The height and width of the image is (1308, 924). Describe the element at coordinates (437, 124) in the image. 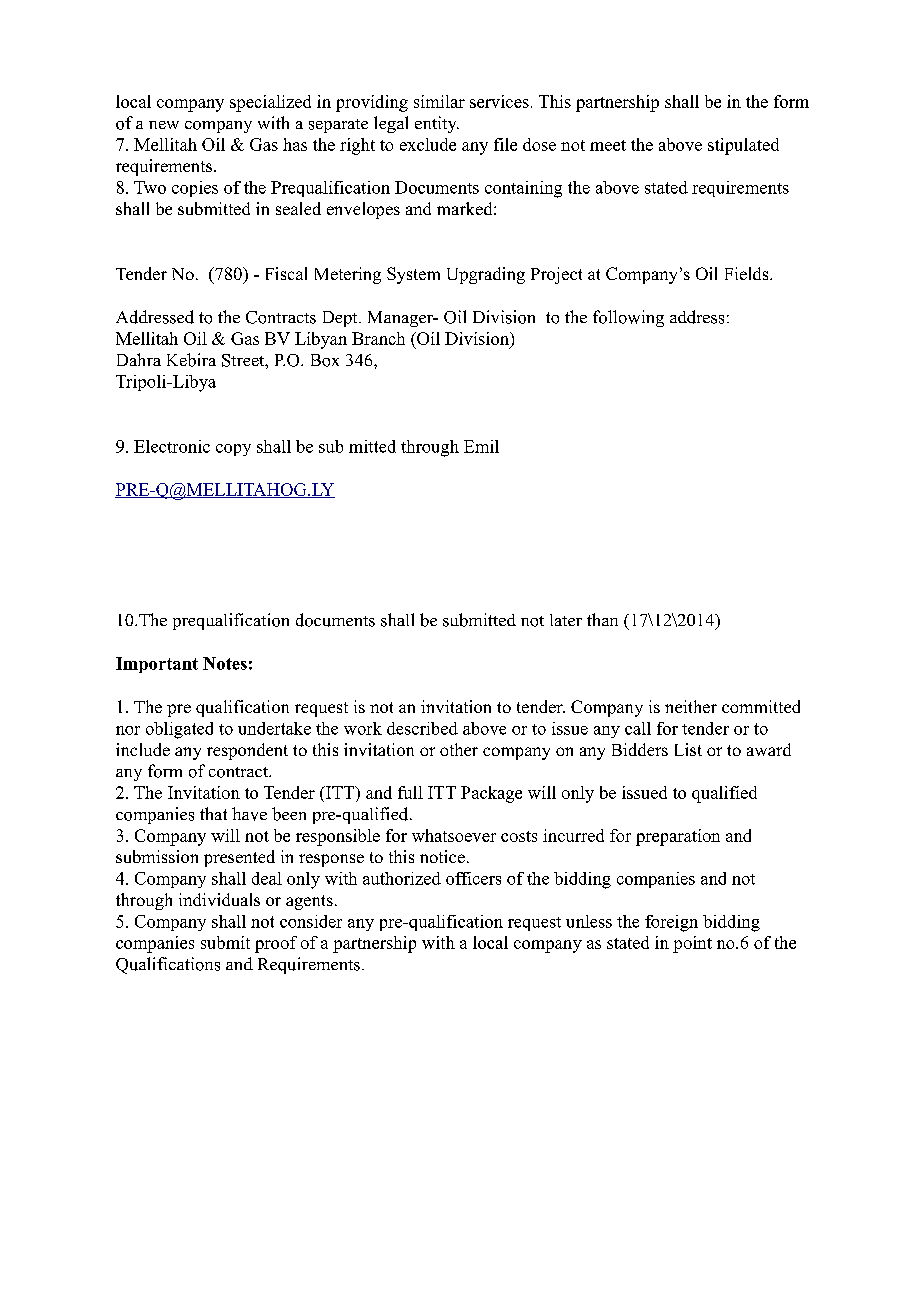

I see `entity` at that location.
